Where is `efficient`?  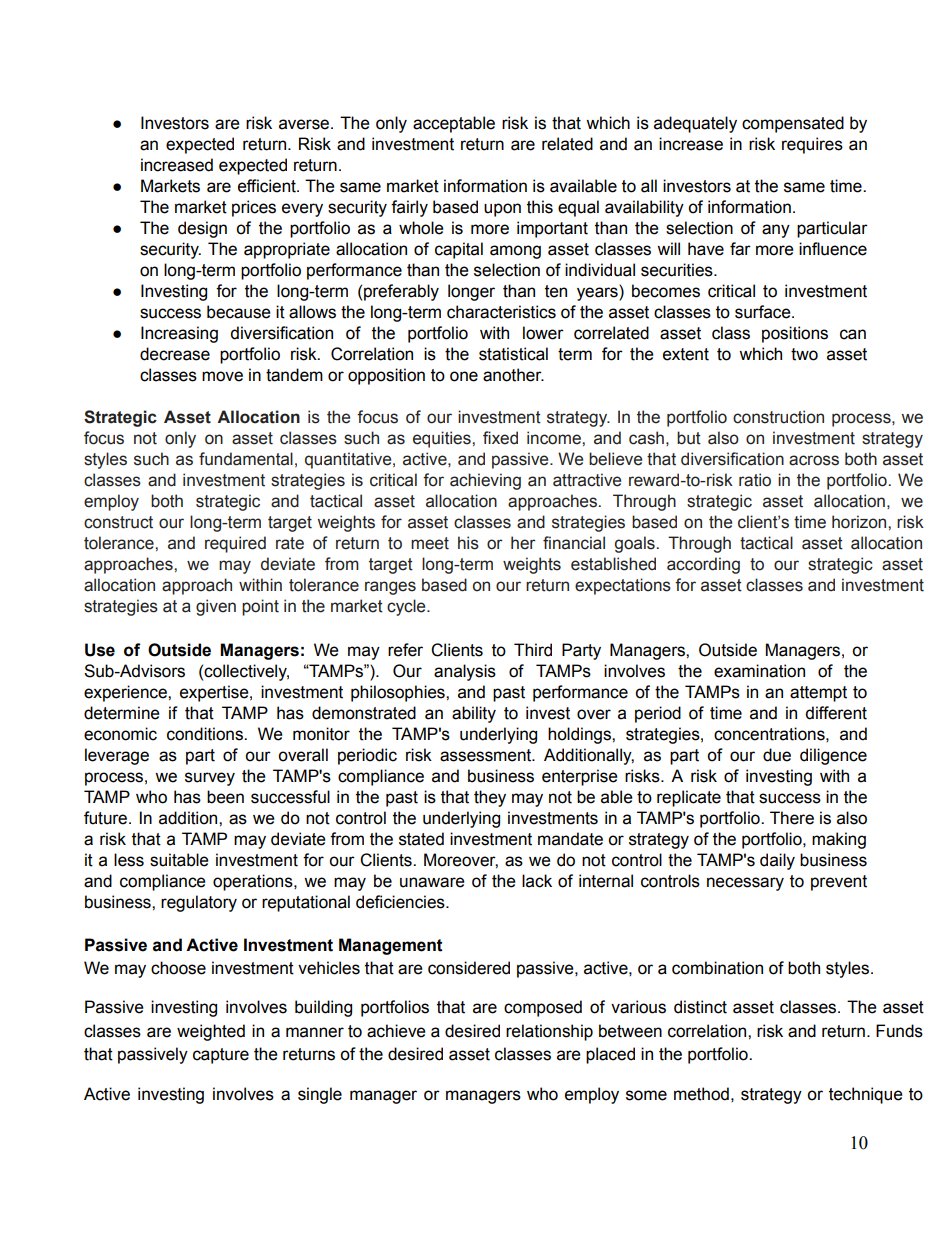
efficient is located at coordinates (268, 186).
